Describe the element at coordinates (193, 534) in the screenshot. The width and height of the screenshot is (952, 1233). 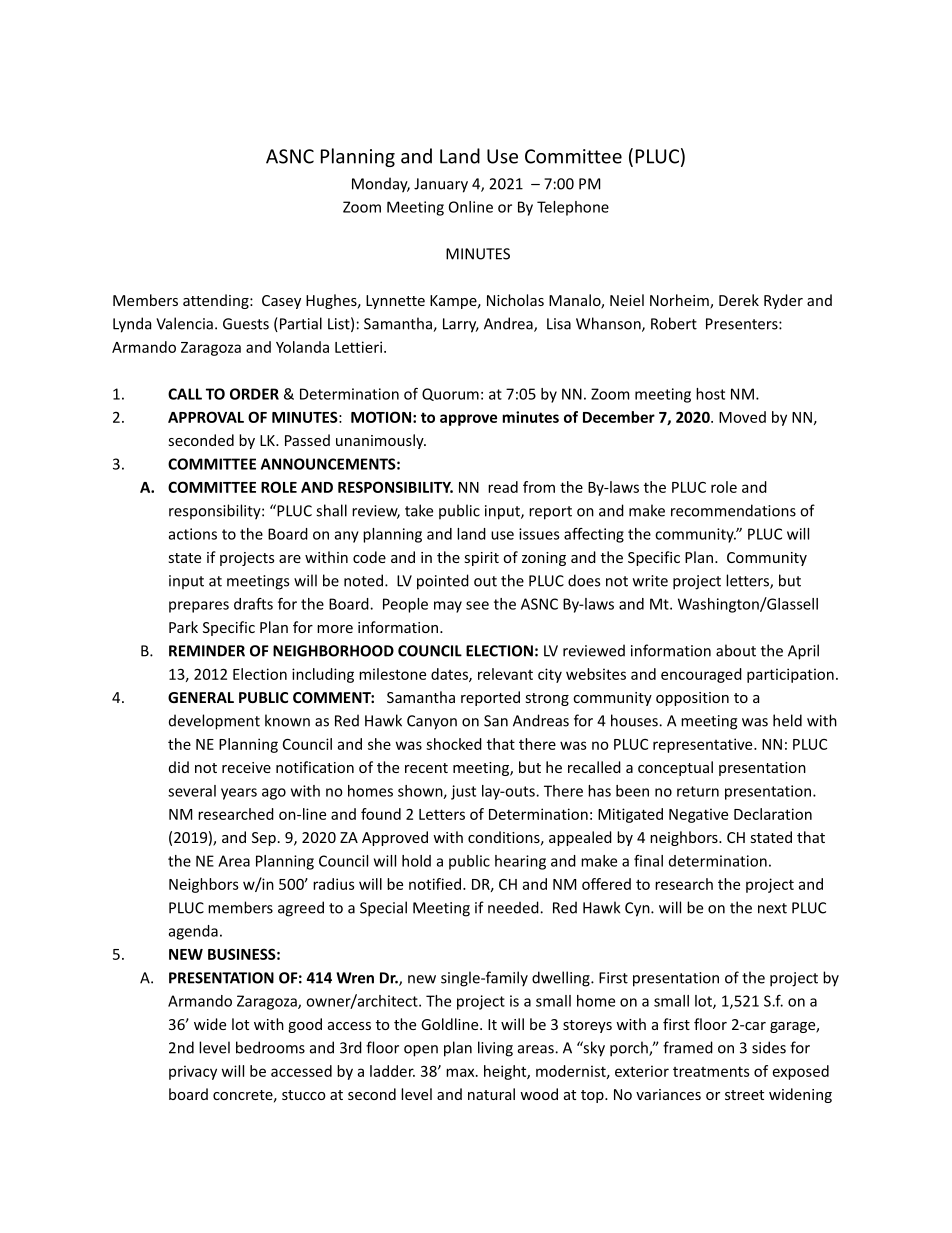
I see `actions` at that location.
